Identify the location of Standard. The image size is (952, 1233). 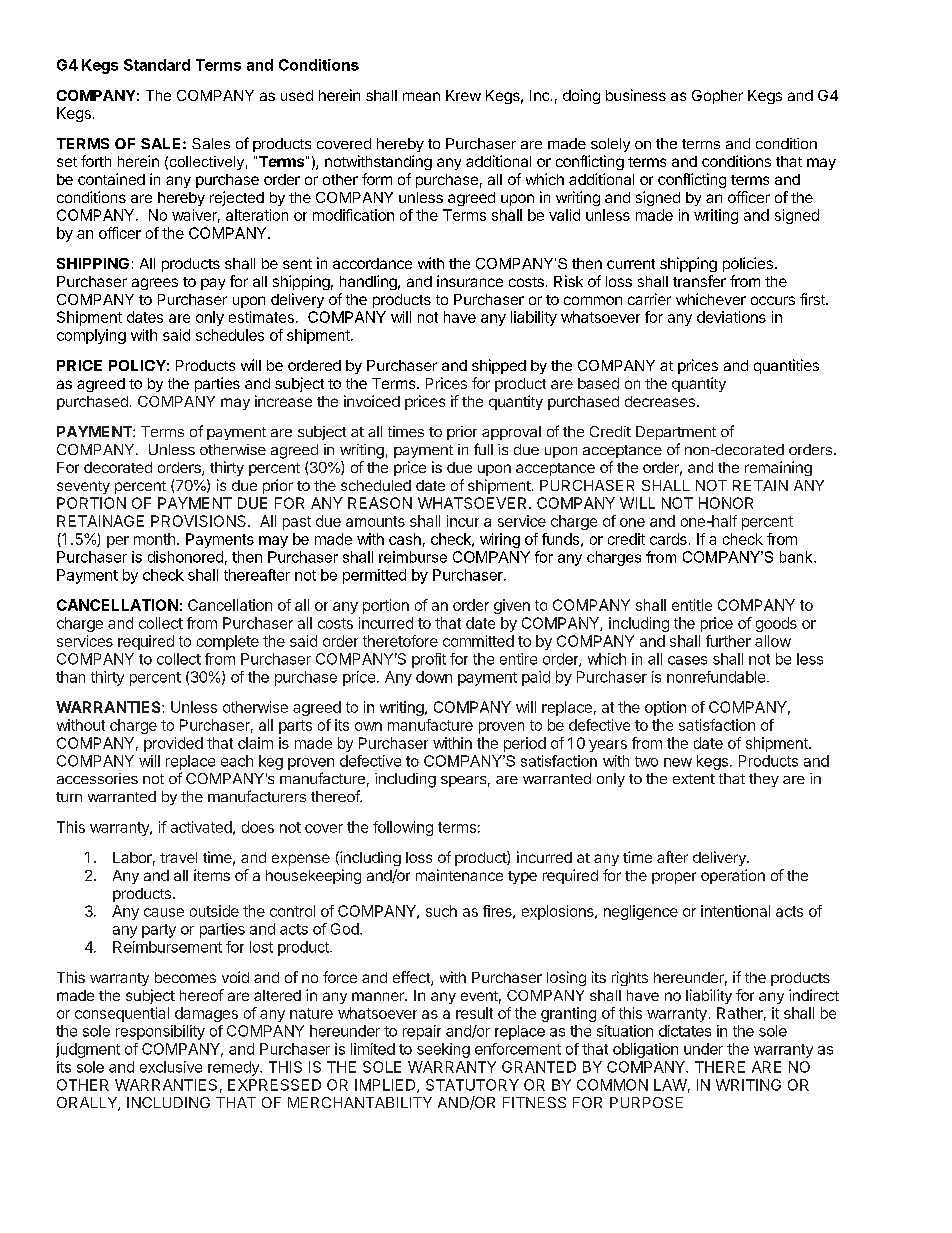
(157, 65).
